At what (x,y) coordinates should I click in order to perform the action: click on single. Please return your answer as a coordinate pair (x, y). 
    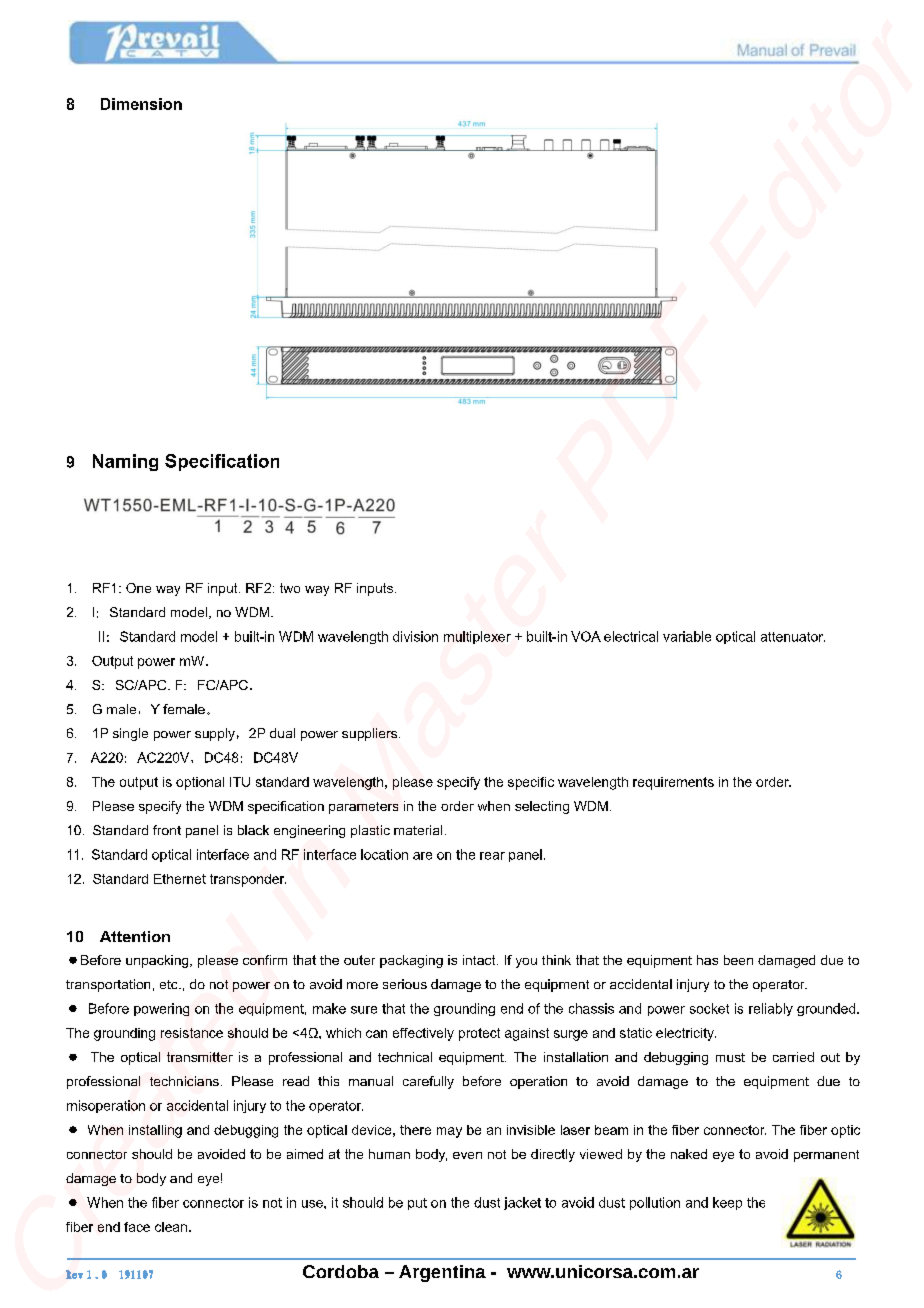
    Looking at the image, I should click on (130, 734).
